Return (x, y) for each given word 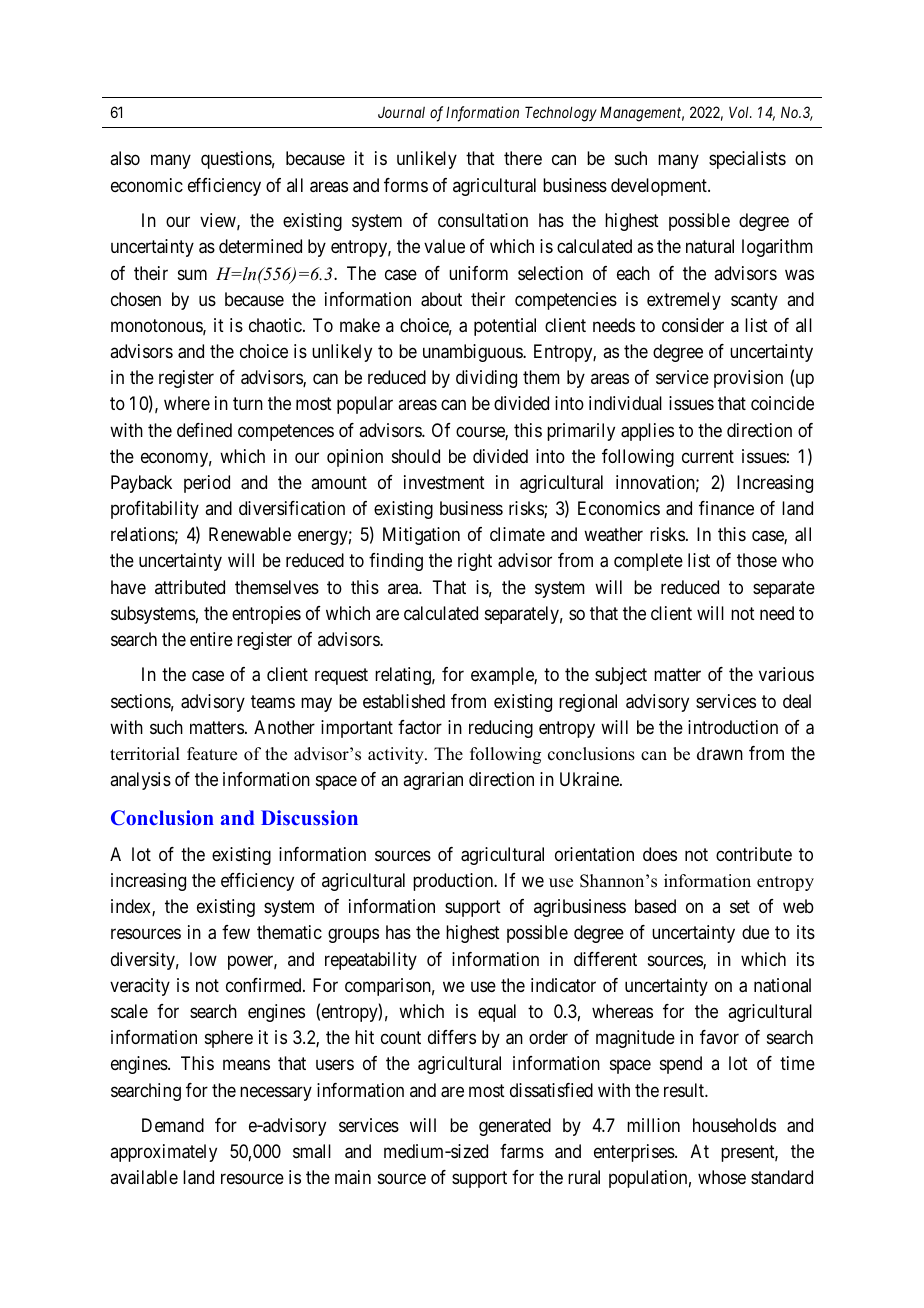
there (523, 158)
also (125, 158)
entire (211, 639)
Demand (173, 1125)
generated (515, 1127)
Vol (740, 112)
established (404, 701)
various (786, 674)
